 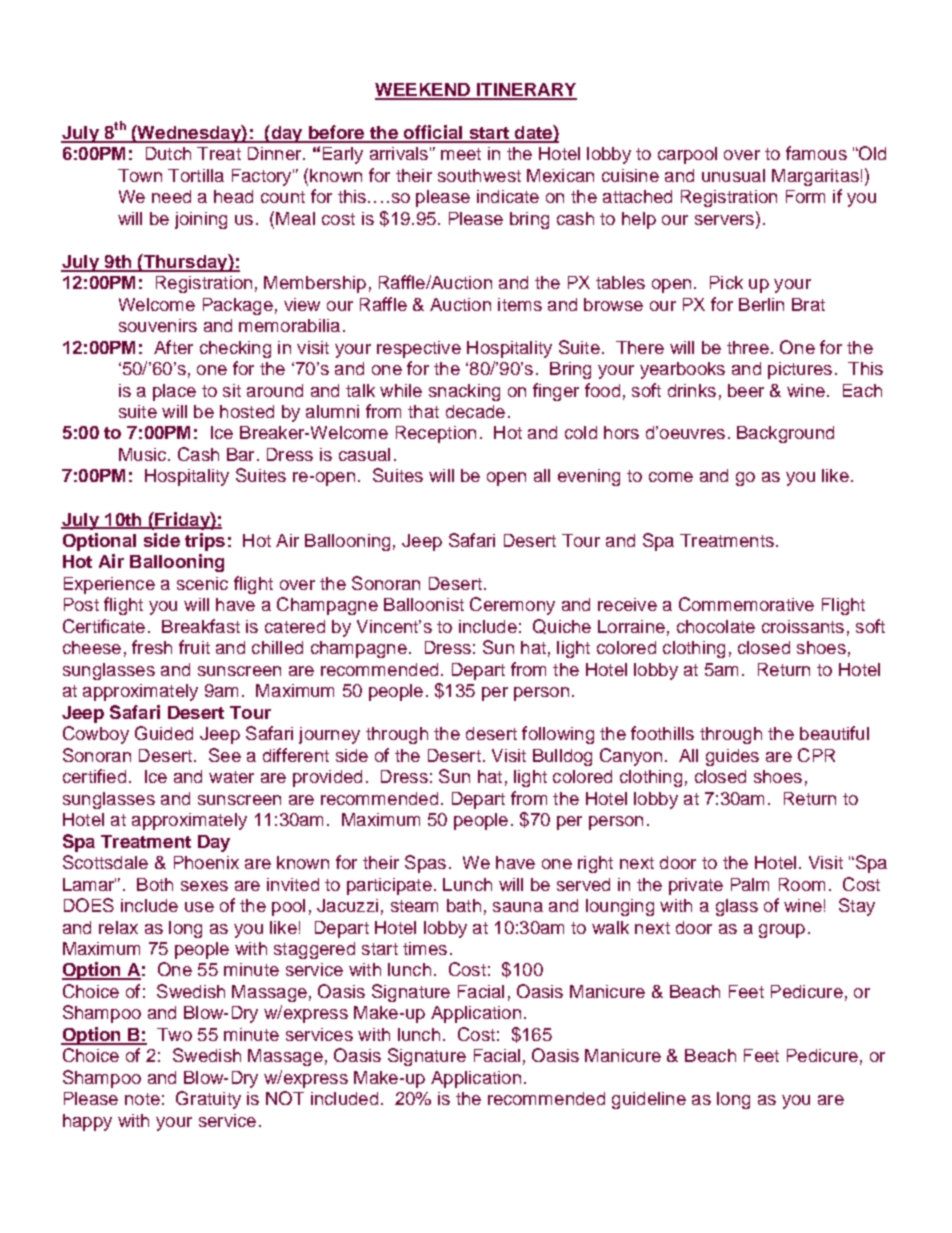 I want to click on unusual, so click(x=733, y=175).
